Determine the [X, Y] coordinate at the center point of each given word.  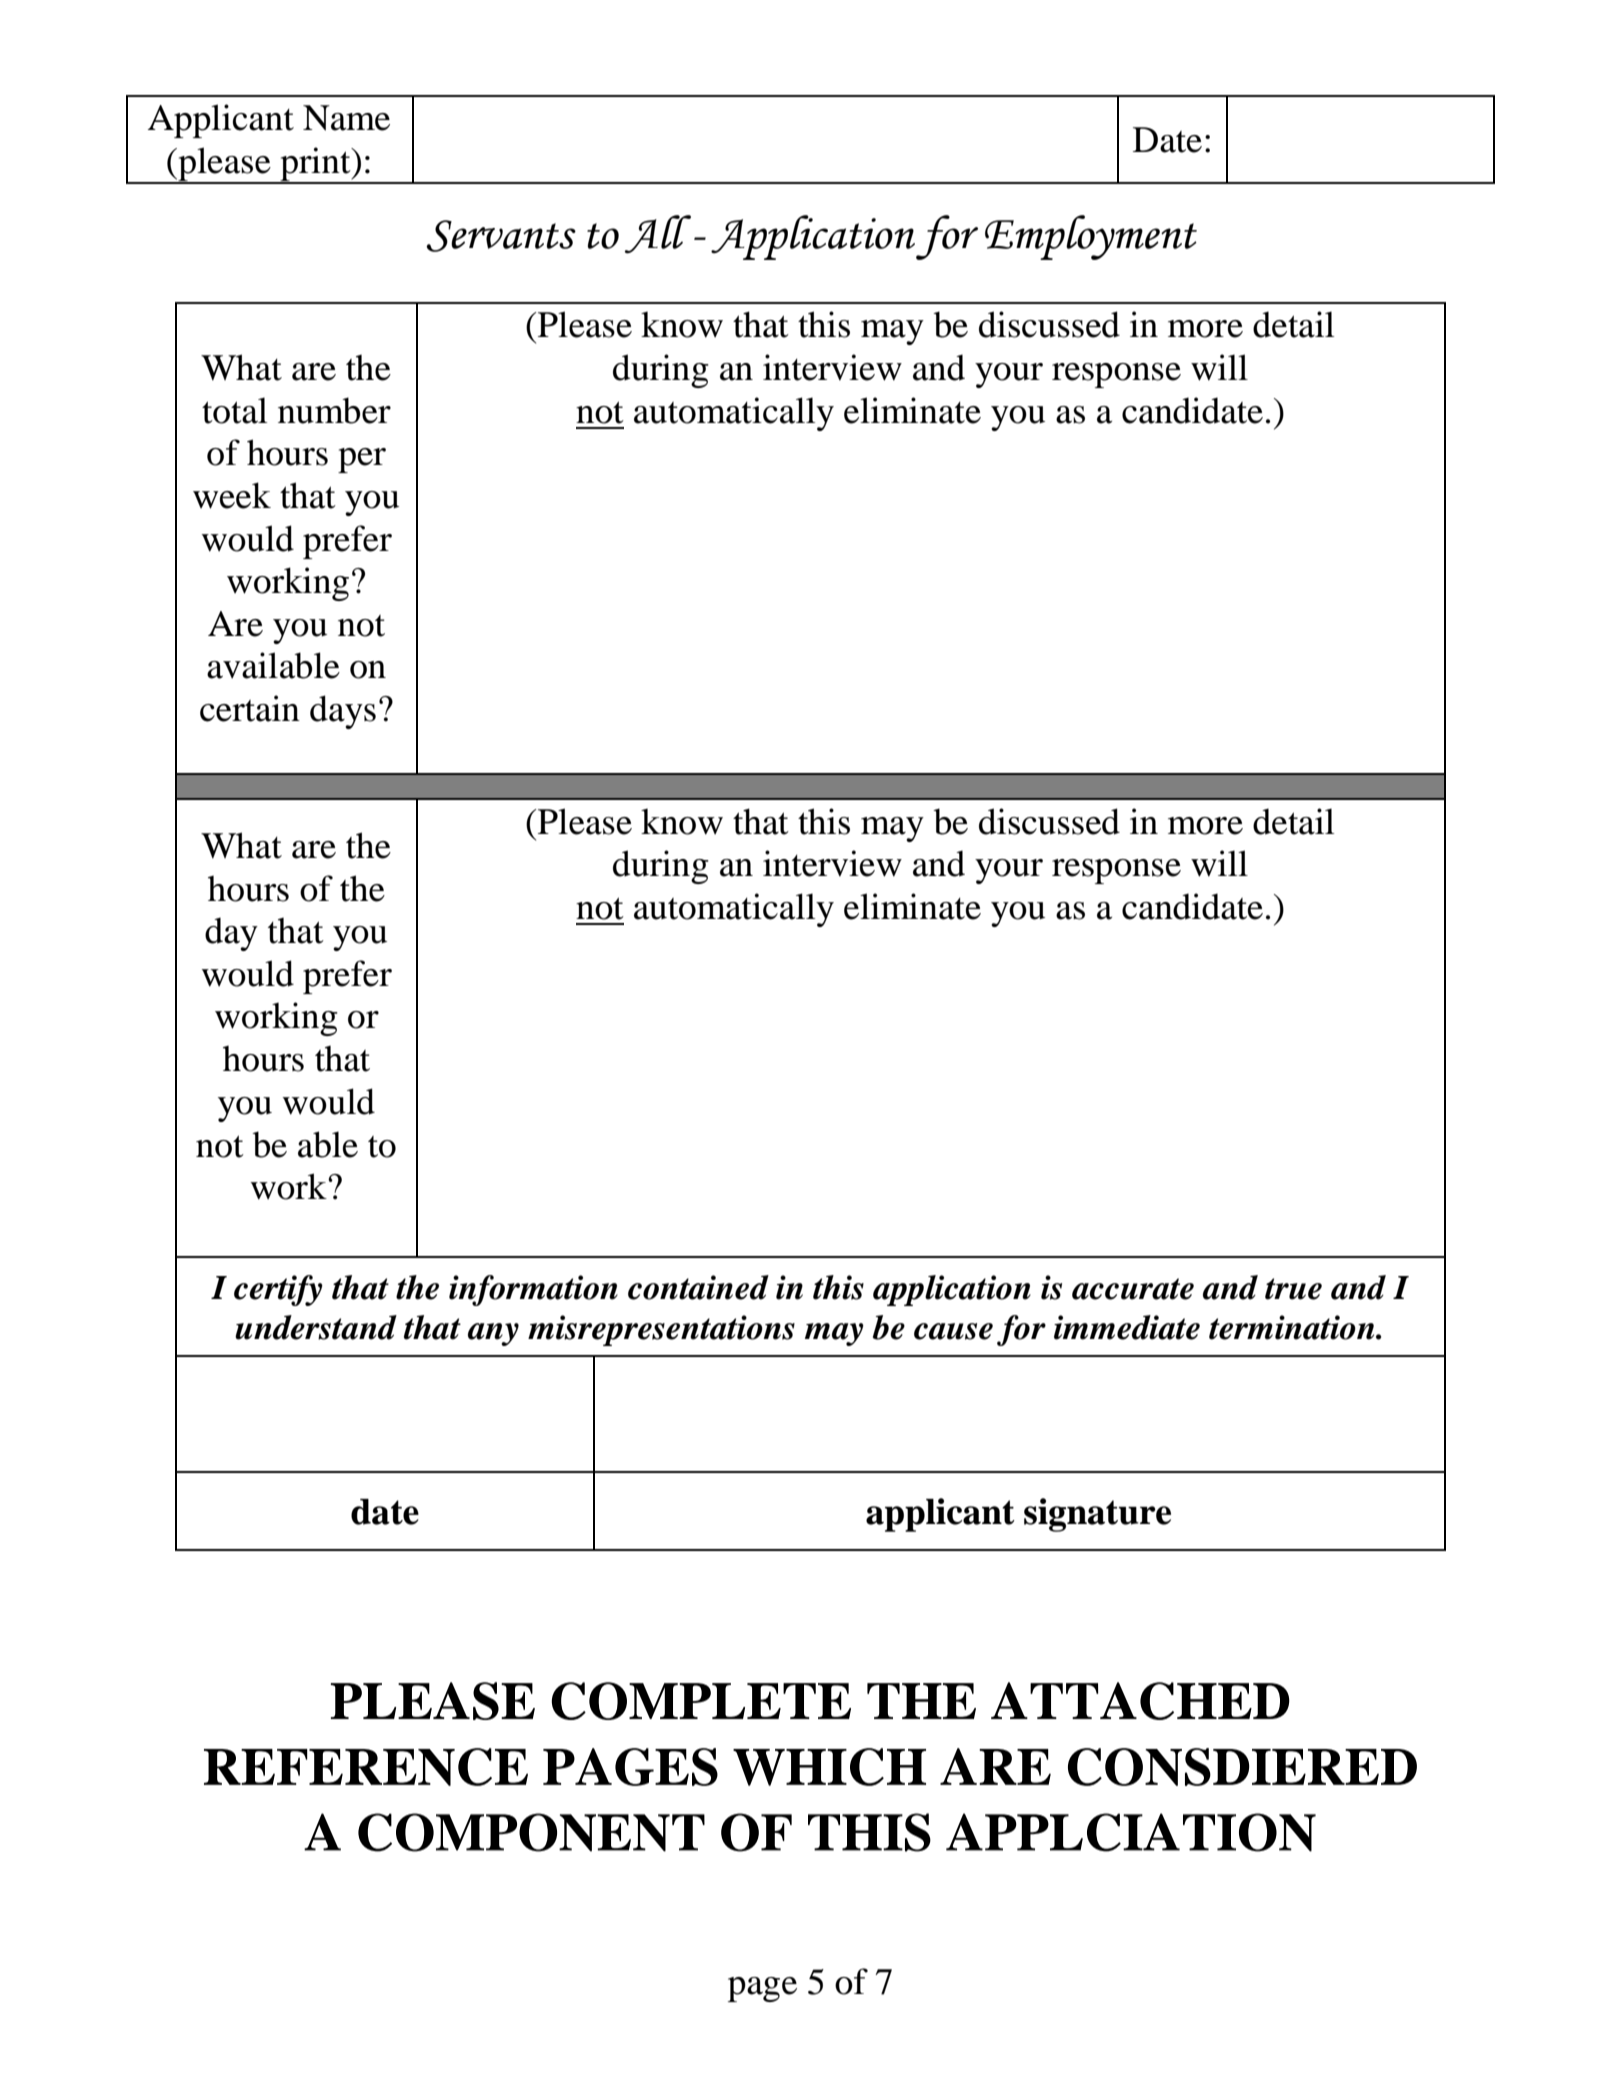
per [362, 460]
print [315, 165]
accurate [1133, 1289]
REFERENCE [366, 1767]
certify [278, 1290]
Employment [1091, 237]
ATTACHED [1140, 1701]
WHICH [829, 1767]
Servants [501, 236]
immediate [1127, 1327]
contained [698, 1287]
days [343, 712]
